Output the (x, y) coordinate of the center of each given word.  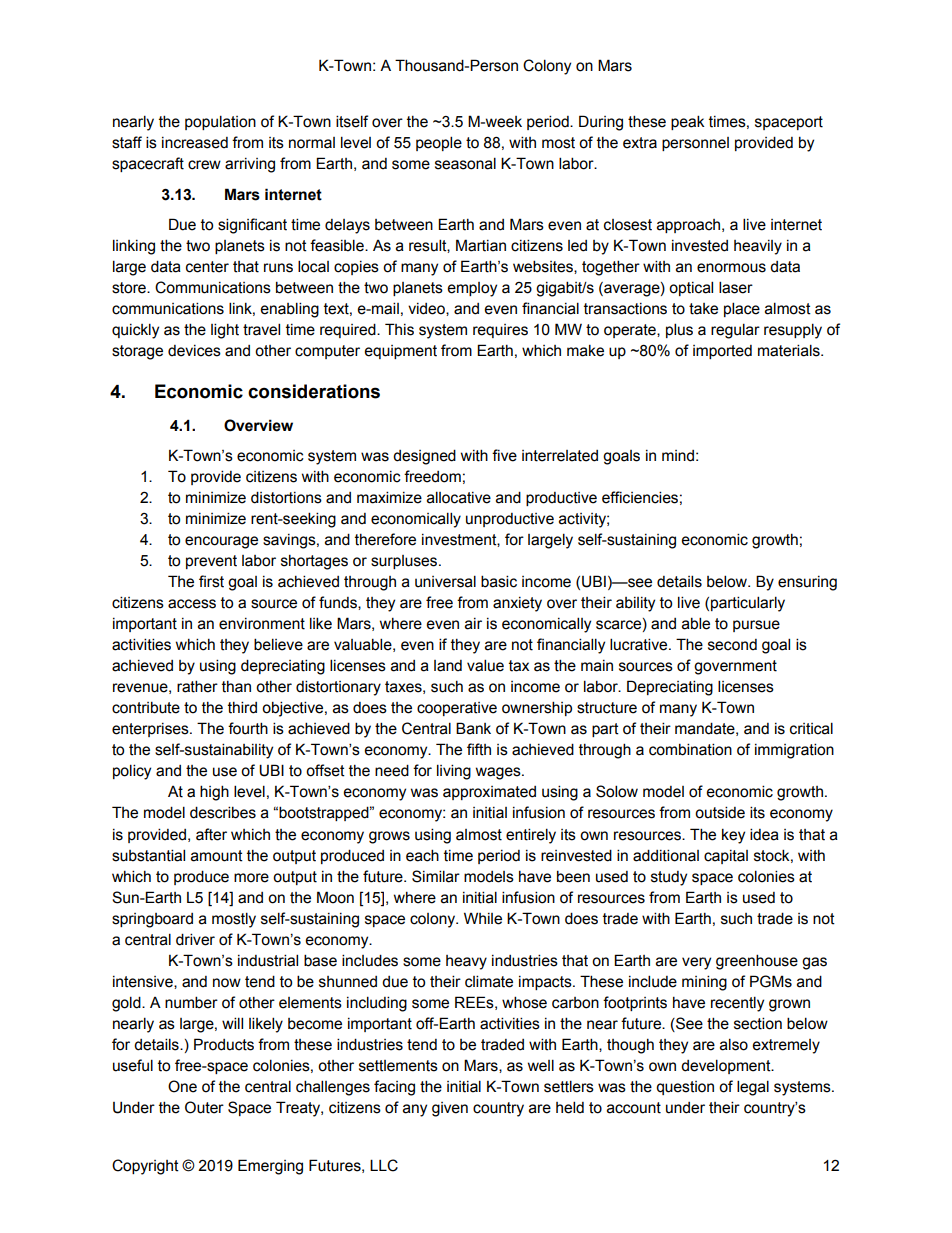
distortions (286, 497)
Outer (204, 1107)
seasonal (465, 163)
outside (720, 812)
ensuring (807, 583)
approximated (489, 793)
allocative (459, 497)
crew (204, 165)
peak (688, 122)
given (450, 1109)
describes (223, 812)
